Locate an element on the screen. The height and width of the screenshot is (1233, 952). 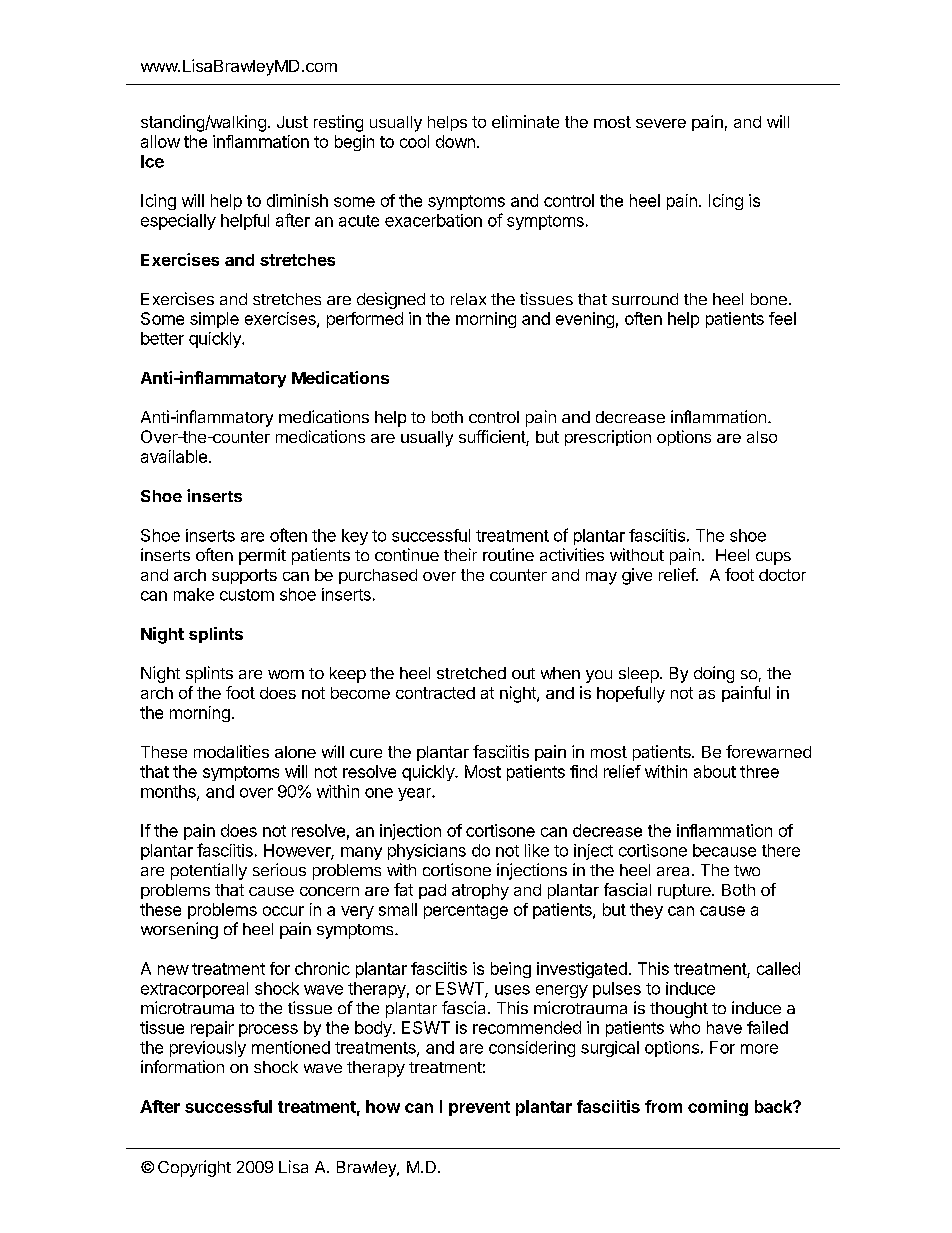
severe is located at coordinates (661, 123).
